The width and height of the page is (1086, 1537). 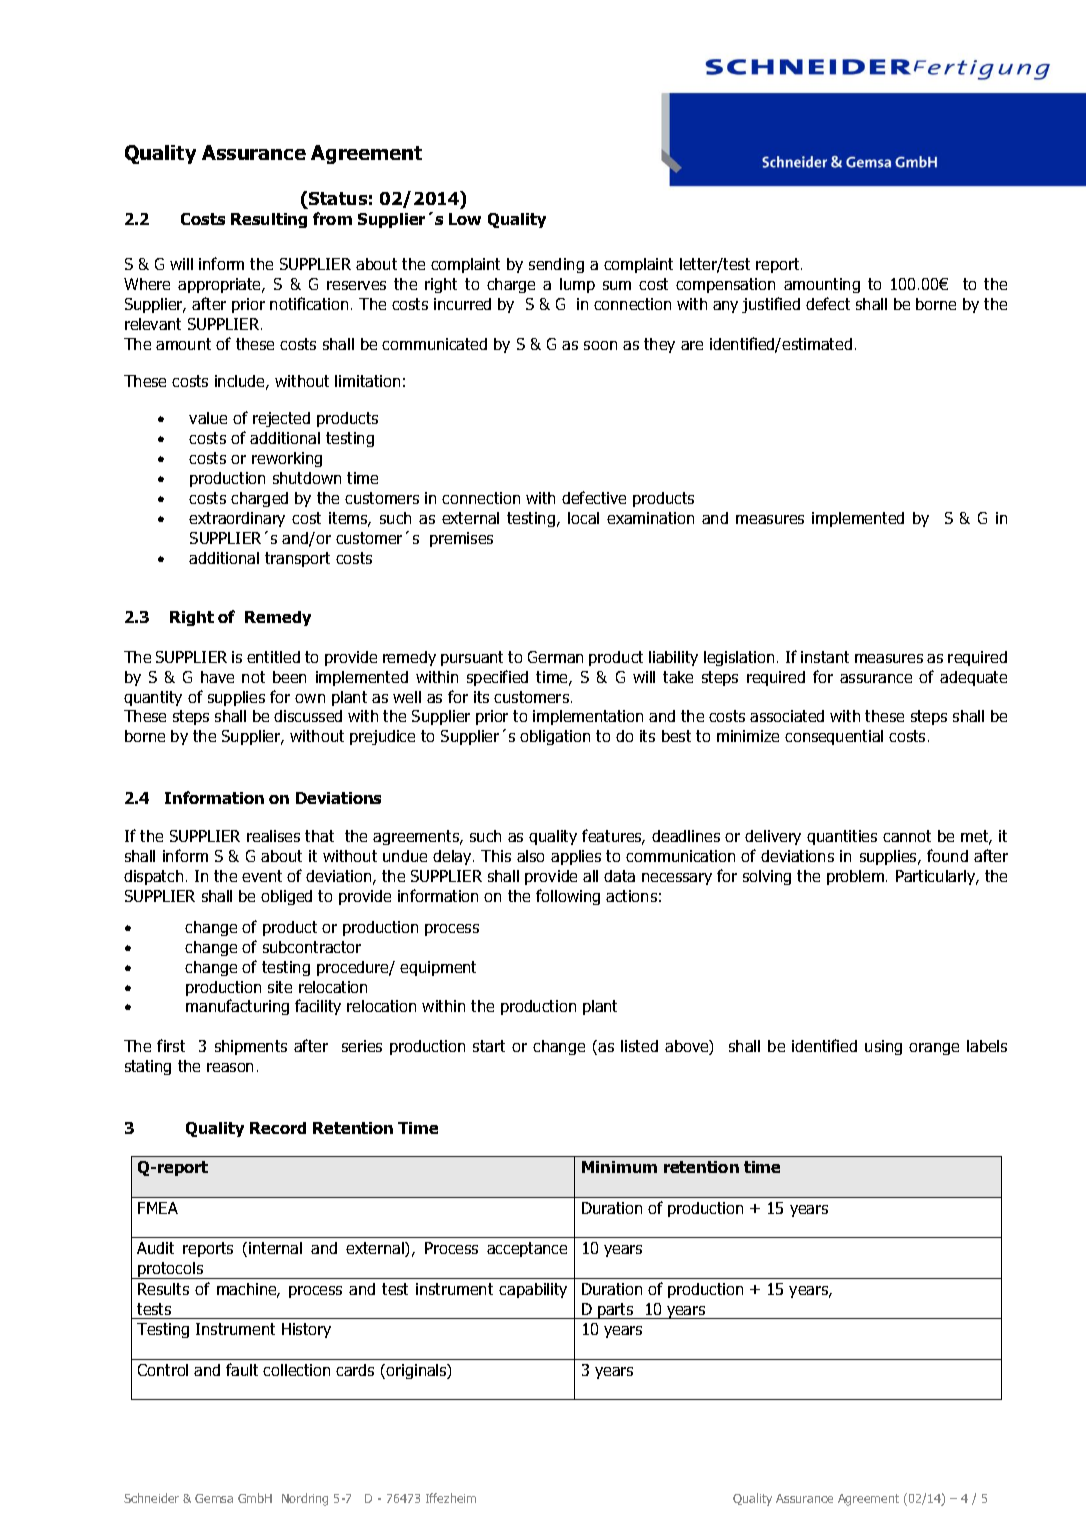 What do you see at coordinates (639, 1046) in the page?
I see `listed` at bounding box center [639, 1046].
